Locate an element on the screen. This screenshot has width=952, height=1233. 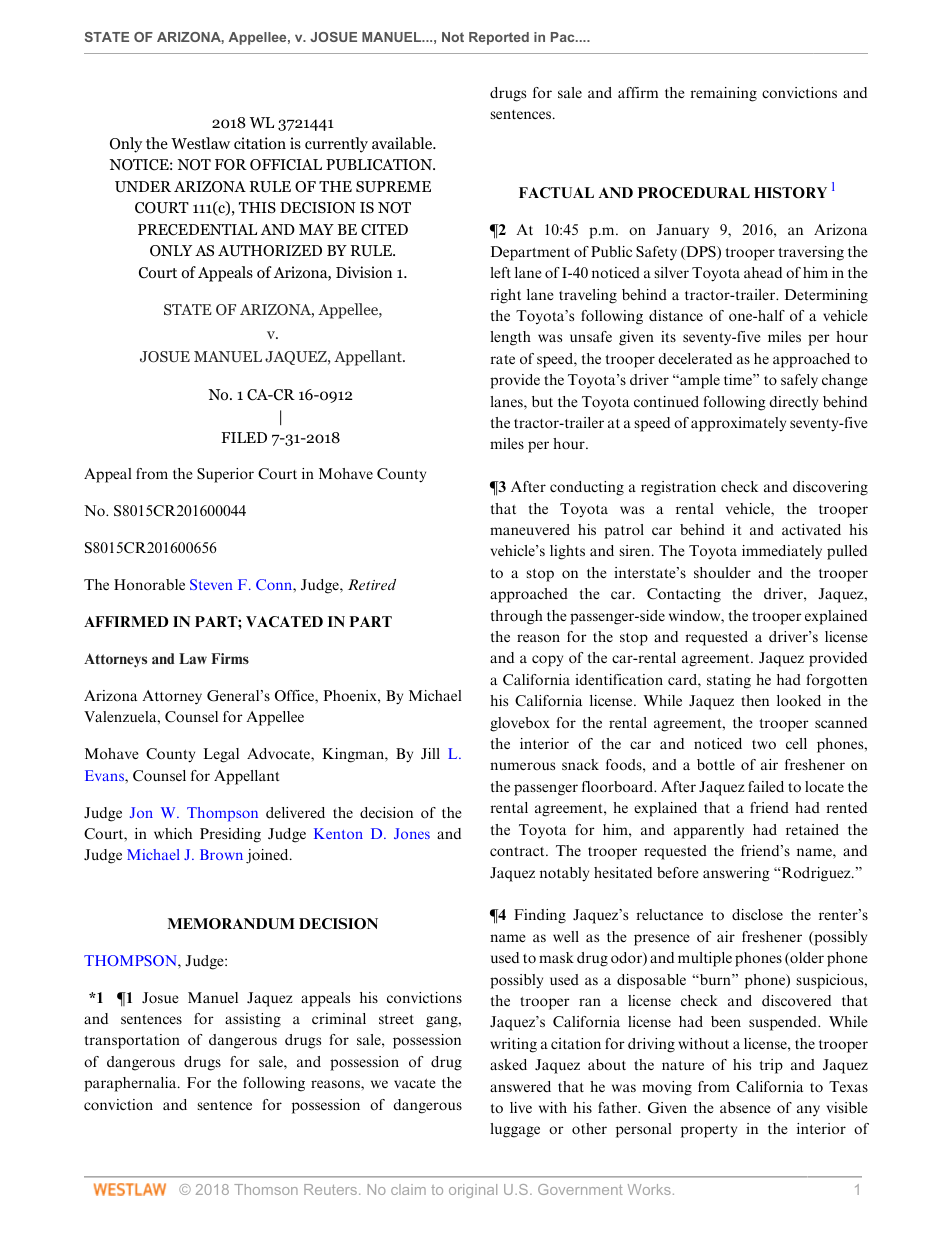
Reported is located at coordinates (499, 38).
